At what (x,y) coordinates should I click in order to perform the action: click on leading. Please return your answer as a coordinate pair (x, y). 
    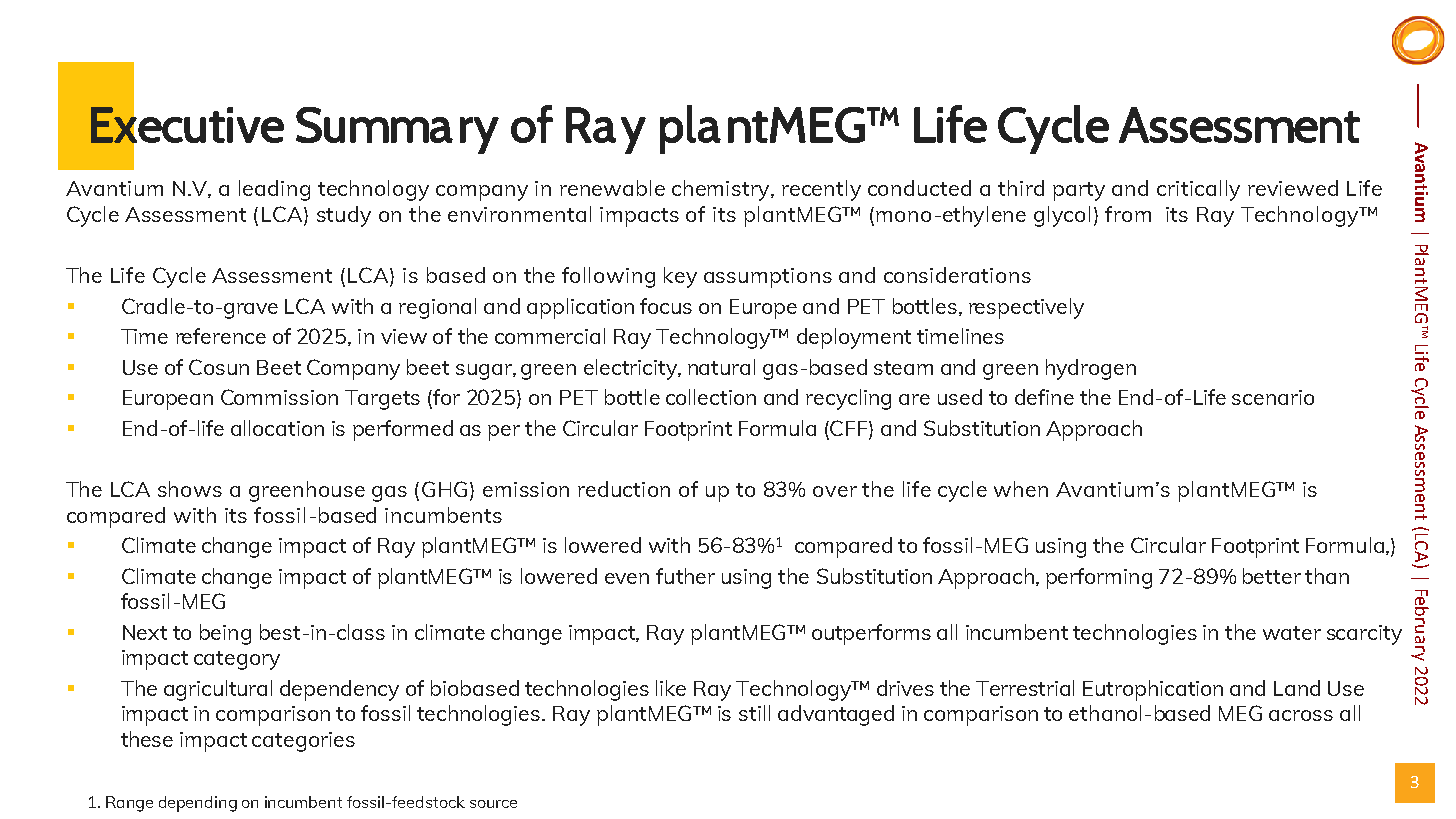
    Looking at the image, I should click on (274, 190).
